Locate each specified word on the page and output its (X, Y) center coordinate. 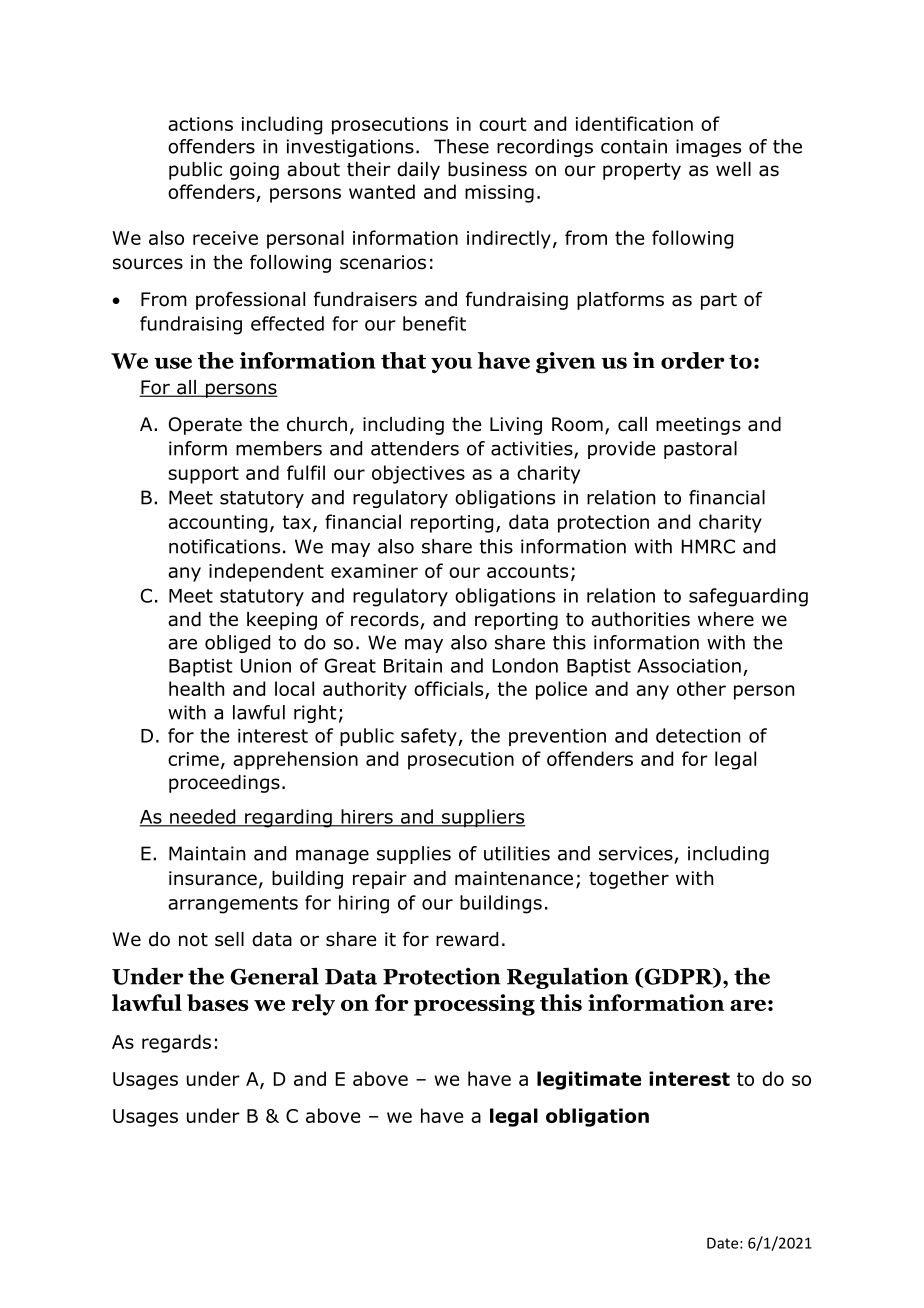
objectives (418, 474)
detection (698, 735)
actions (200, 124)
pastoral (700, 450)
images (708, 148)
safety (430, 737)
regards (176, 1043)
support (203, 475)
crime (193, 759)
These (461, 146)
